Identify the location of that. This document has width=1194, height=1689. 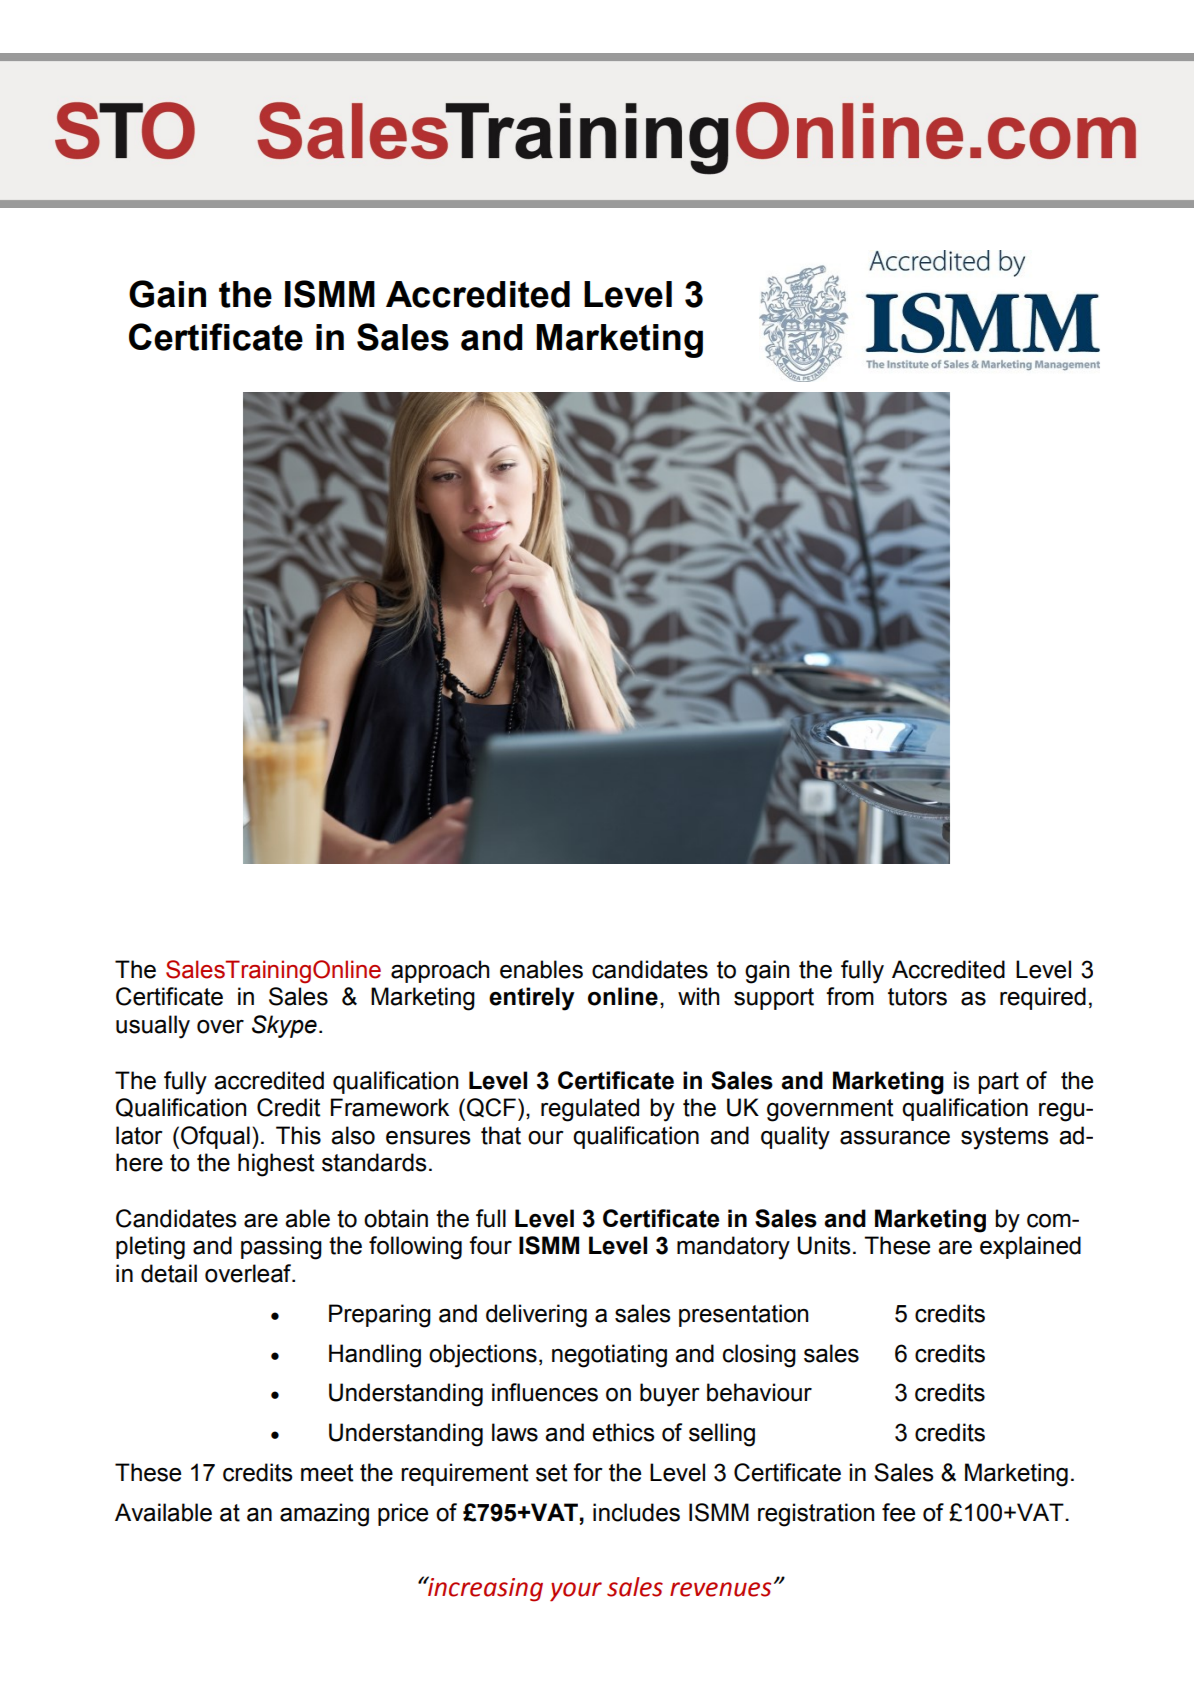
(501, 1135).
